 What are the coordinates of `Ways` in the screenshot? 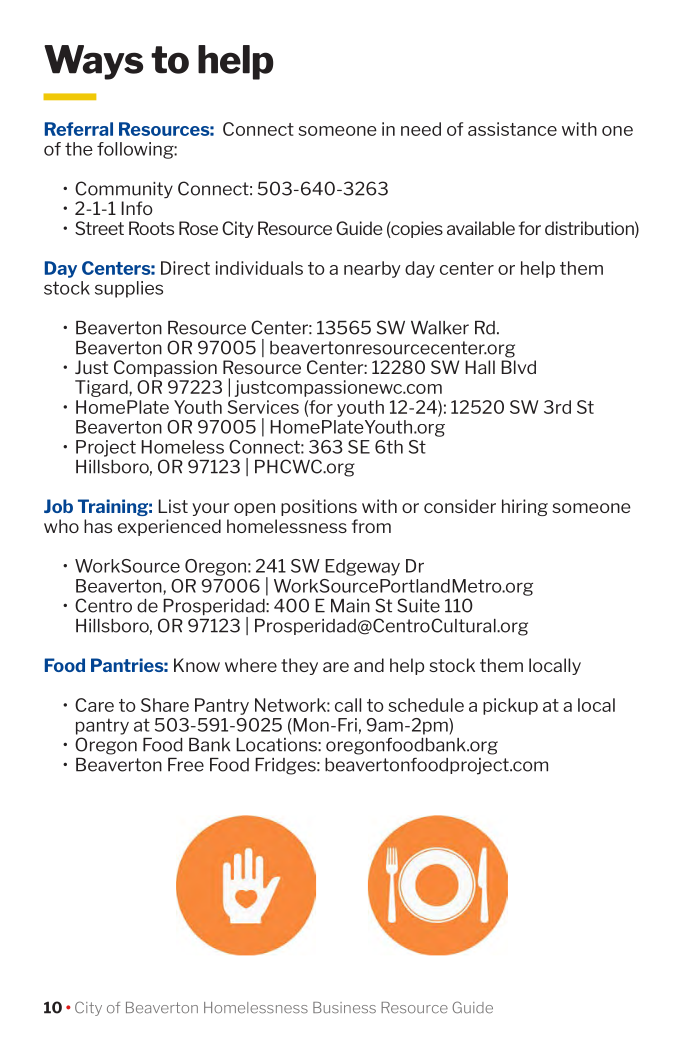 It's located at (93, 62).
